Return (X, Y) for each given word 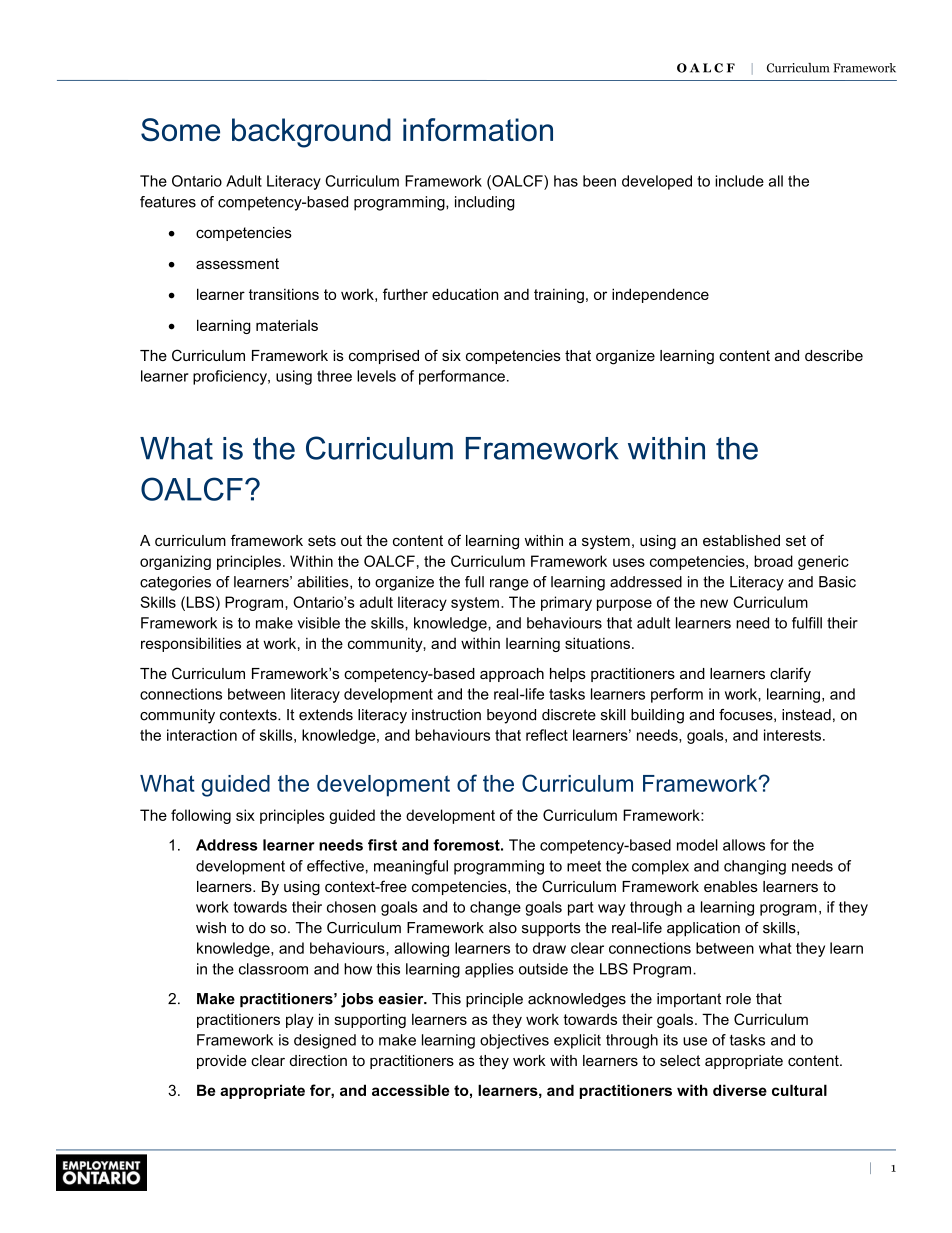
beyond (511, 716)
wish (211, 928)
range (509, 585)
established (741, 540)
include (739, 181)
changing (755, 867)
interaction (202, 735)
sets (322, 540)
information (478, 129)
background (311, 133)
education (465, 294)
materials (287, 325)
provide (222, 1062)
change (495, 908)
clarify (790, 675)
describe (834, 355)
